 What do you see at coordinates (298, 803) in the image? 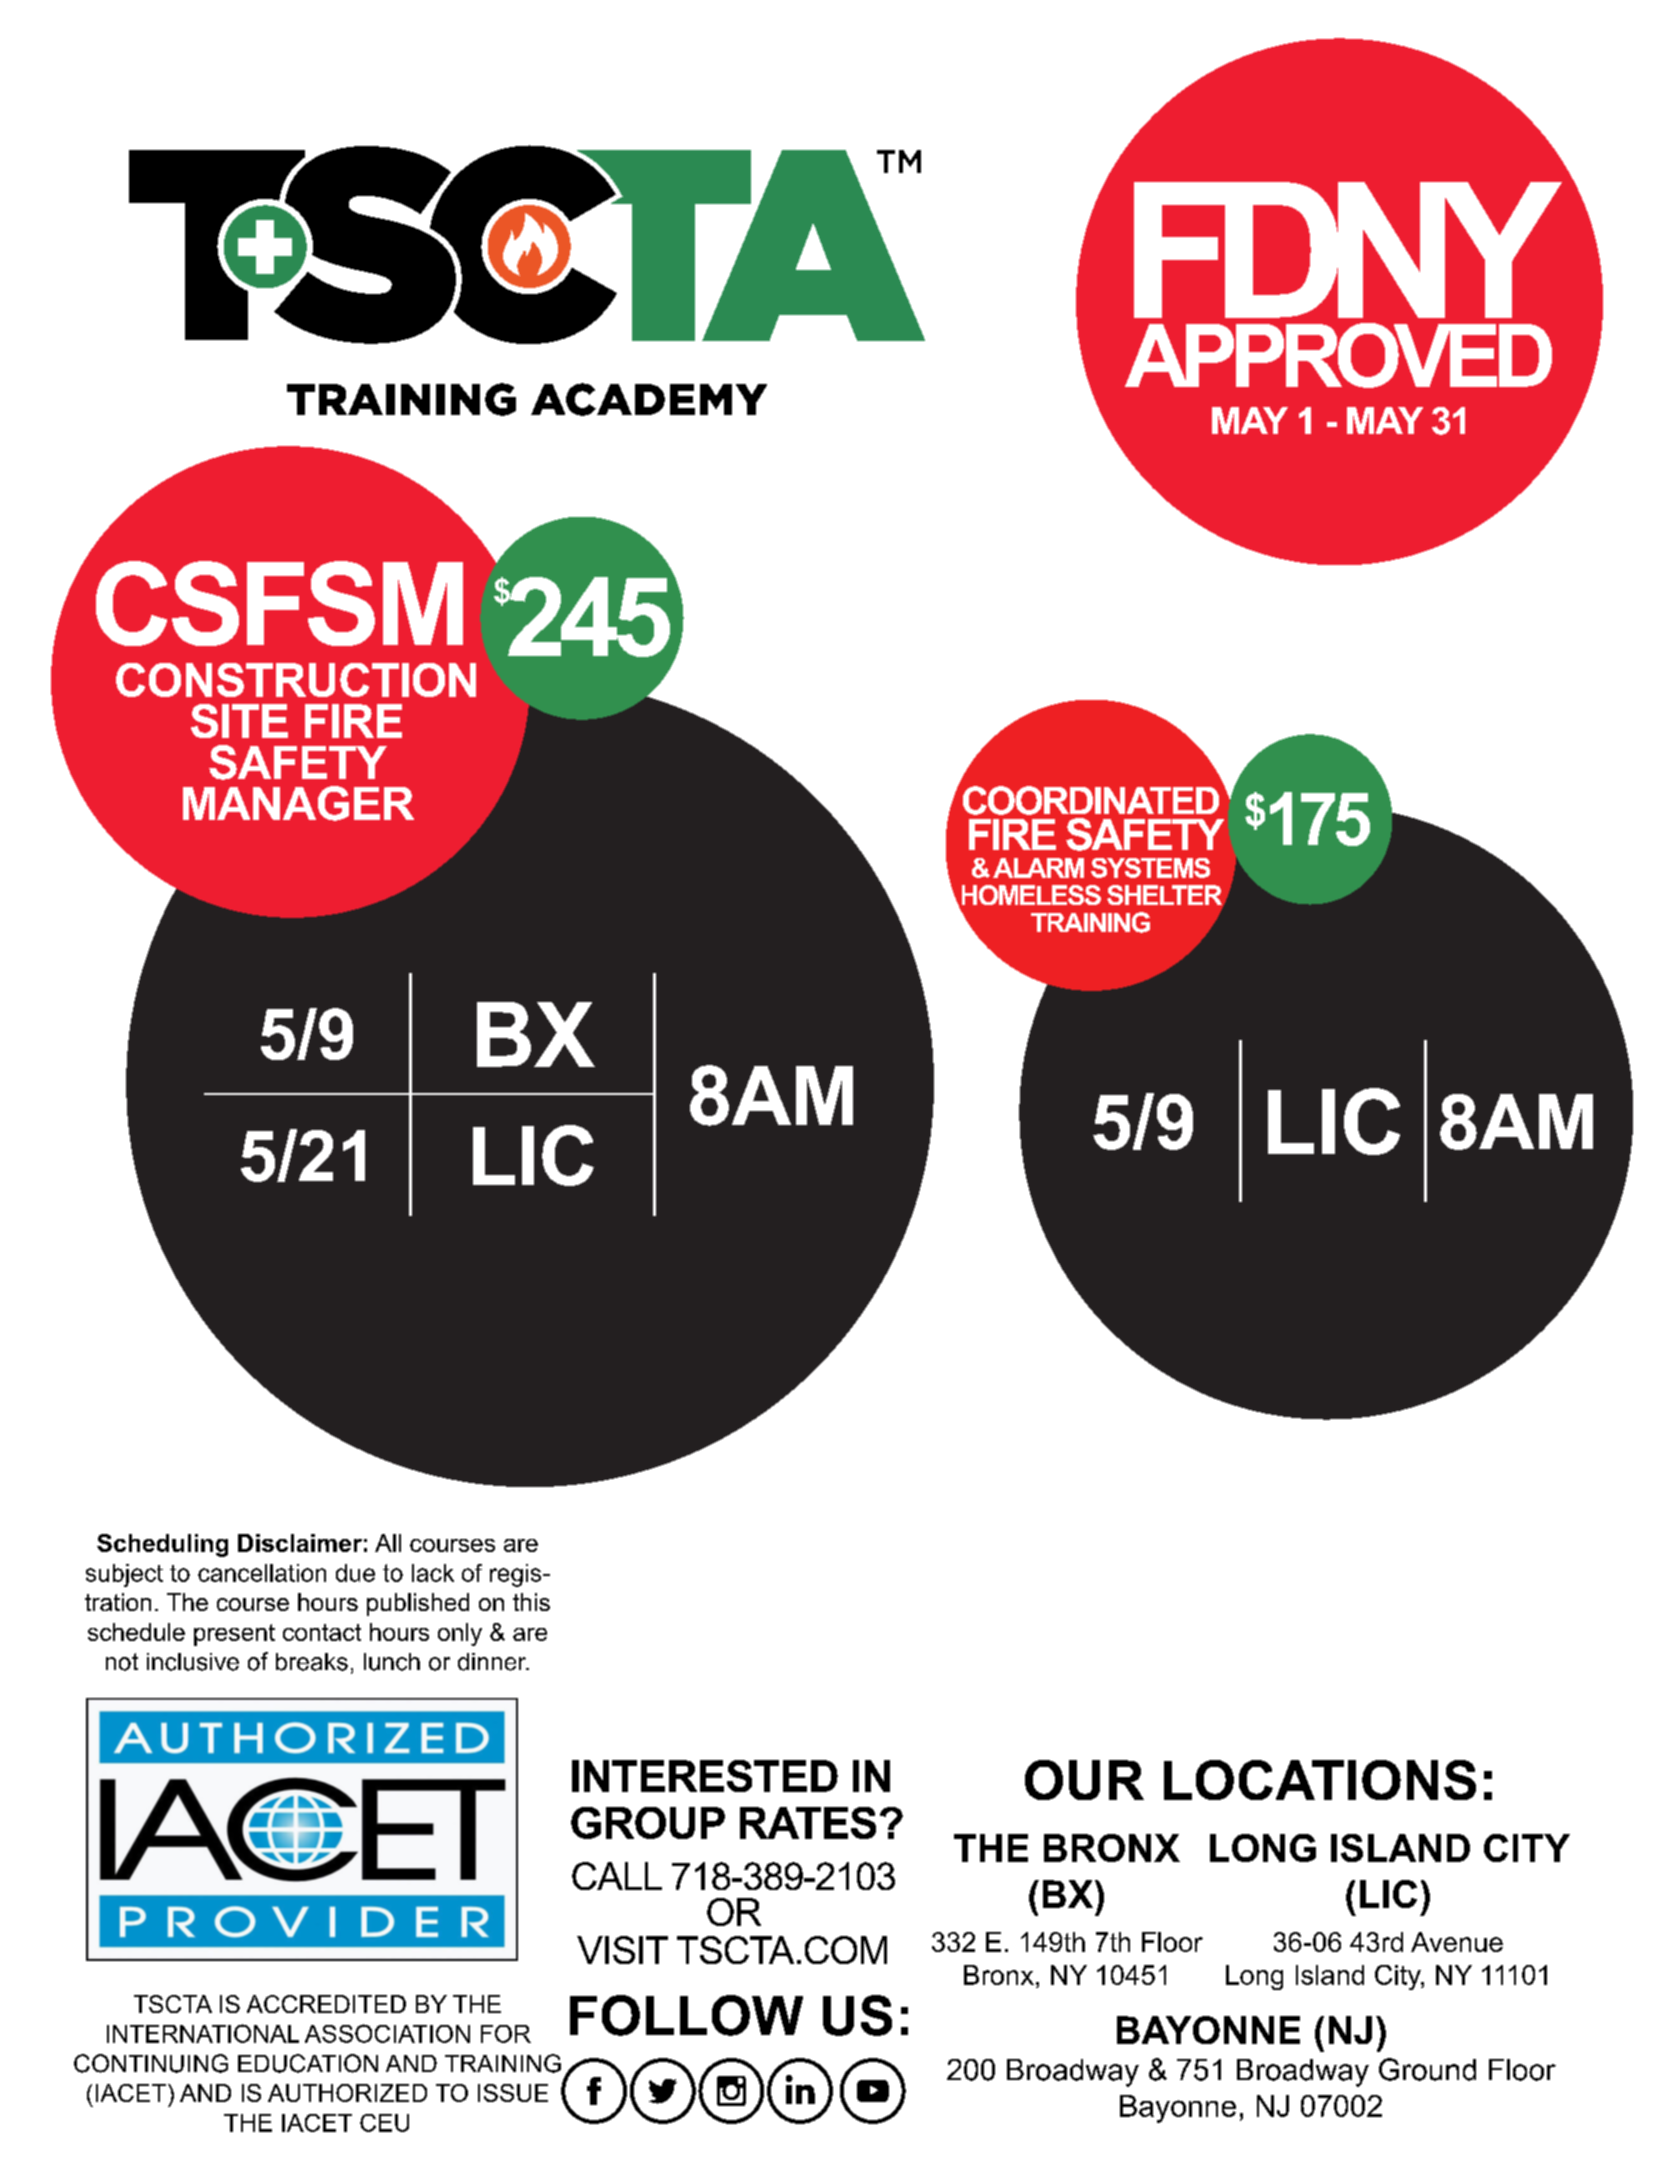
I see `MANAGER` at bounding box center [298, 803].
